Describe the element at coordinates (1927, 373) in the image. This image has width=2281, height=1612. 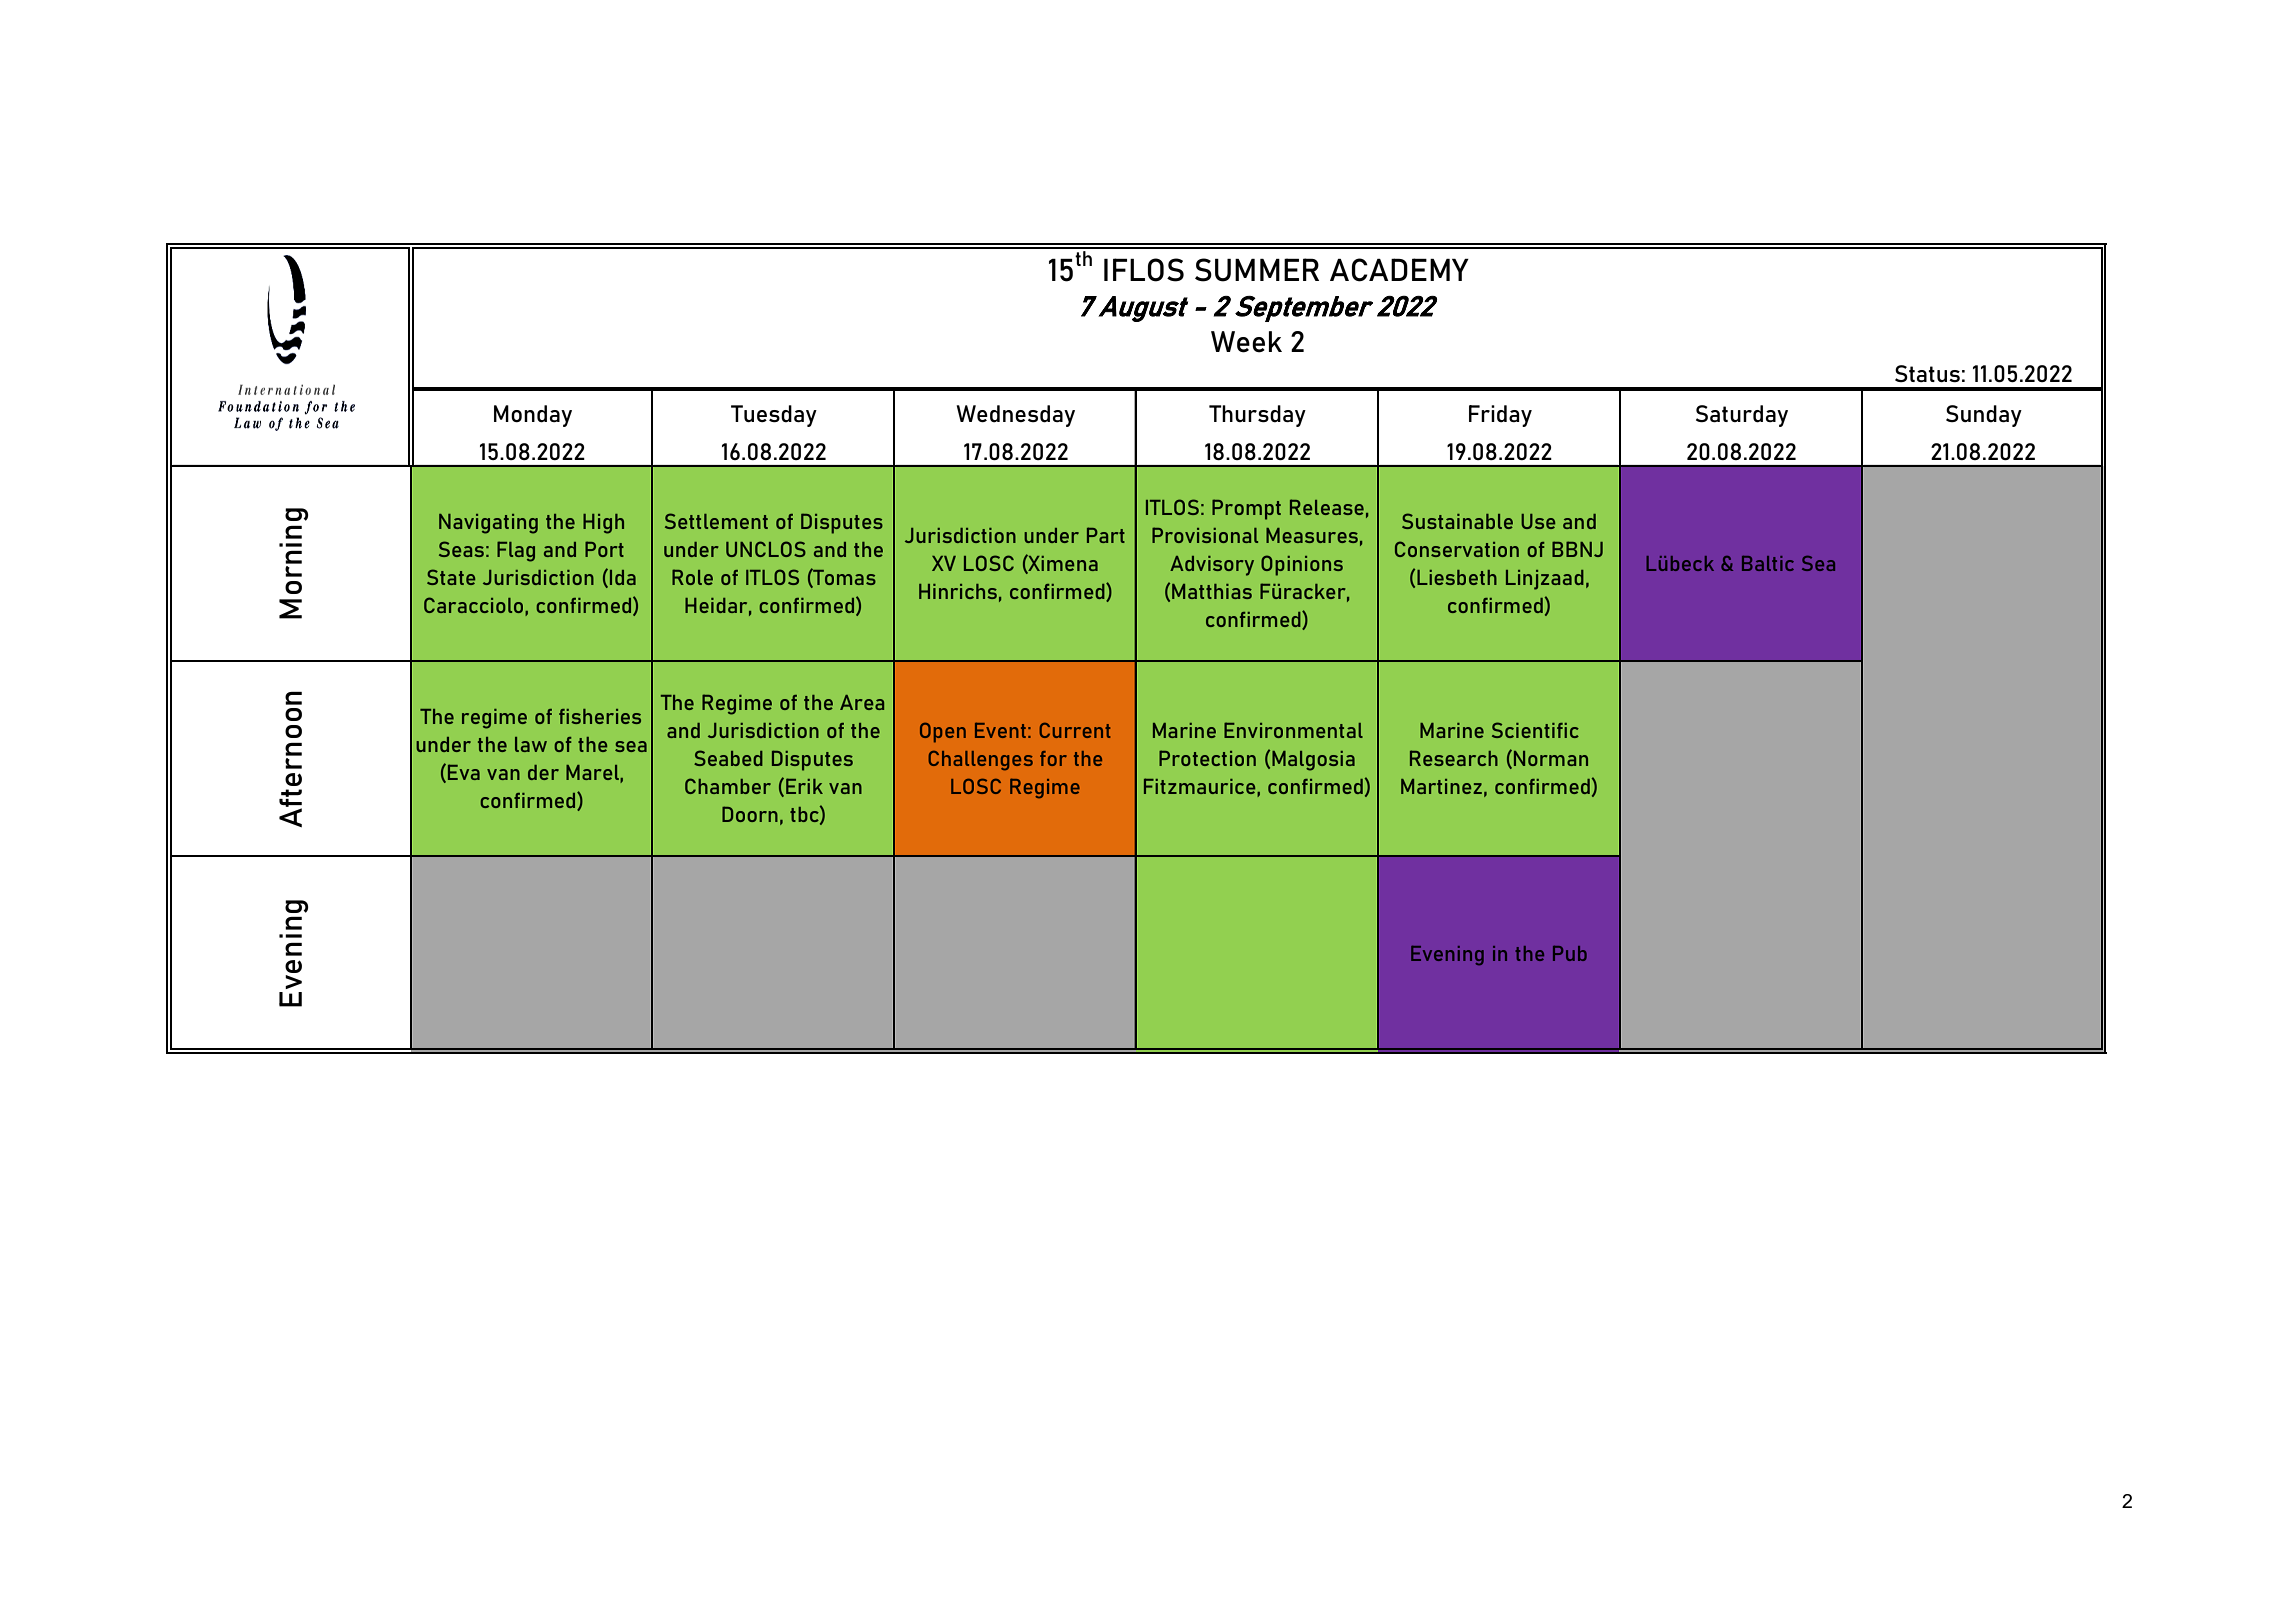
I see `Status` at that location.
